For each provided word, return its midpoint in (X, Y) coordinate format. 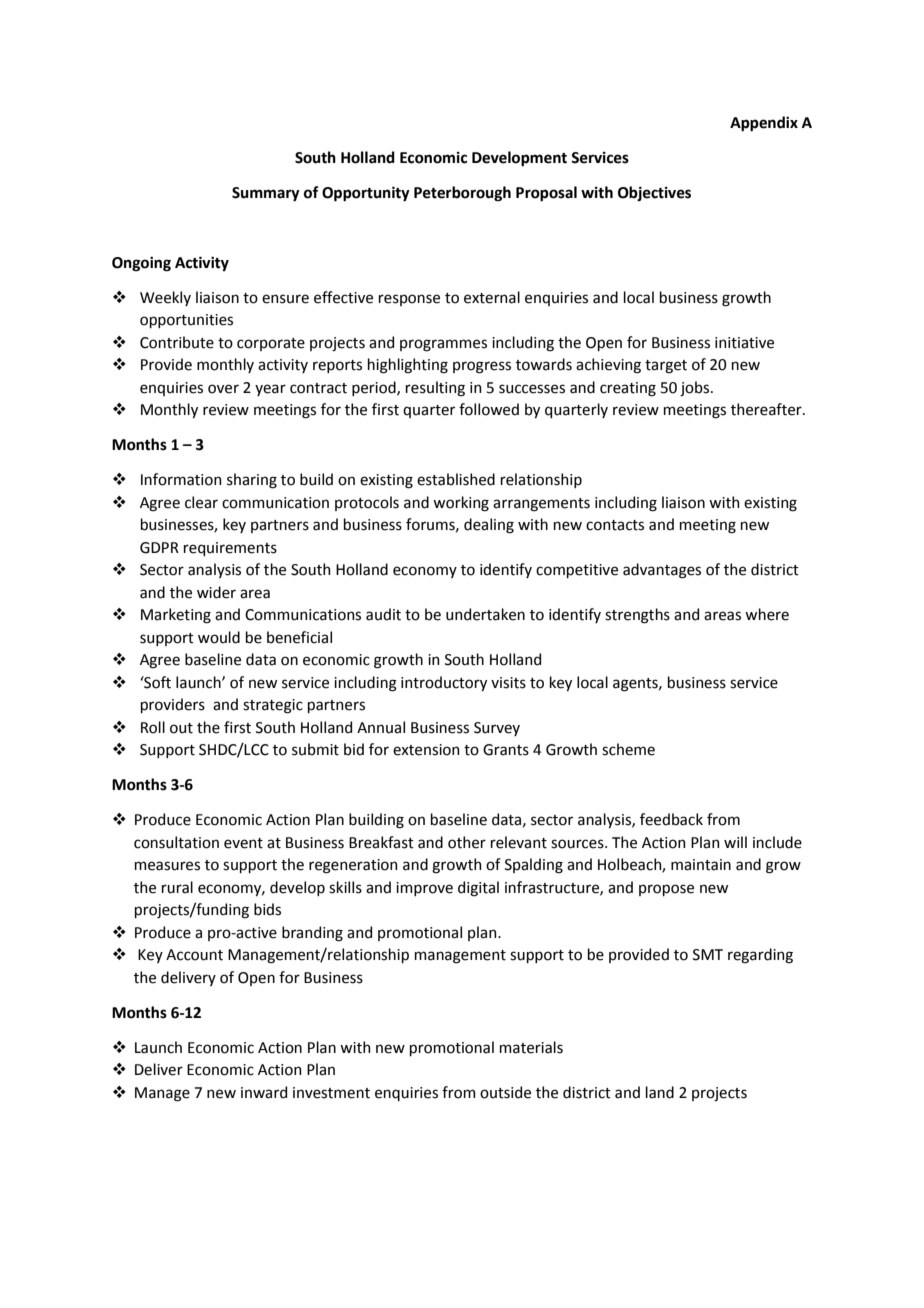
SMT (708, 955)
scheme (628, 749)
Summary (266, 194)
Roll (153, 727)
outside (505, 1092)
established (456, 479)
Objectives (654, 193)
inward (264, 1092)
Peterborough (462, 194)
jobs (696, 388)
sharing (252, 481)
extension (426, 750)
